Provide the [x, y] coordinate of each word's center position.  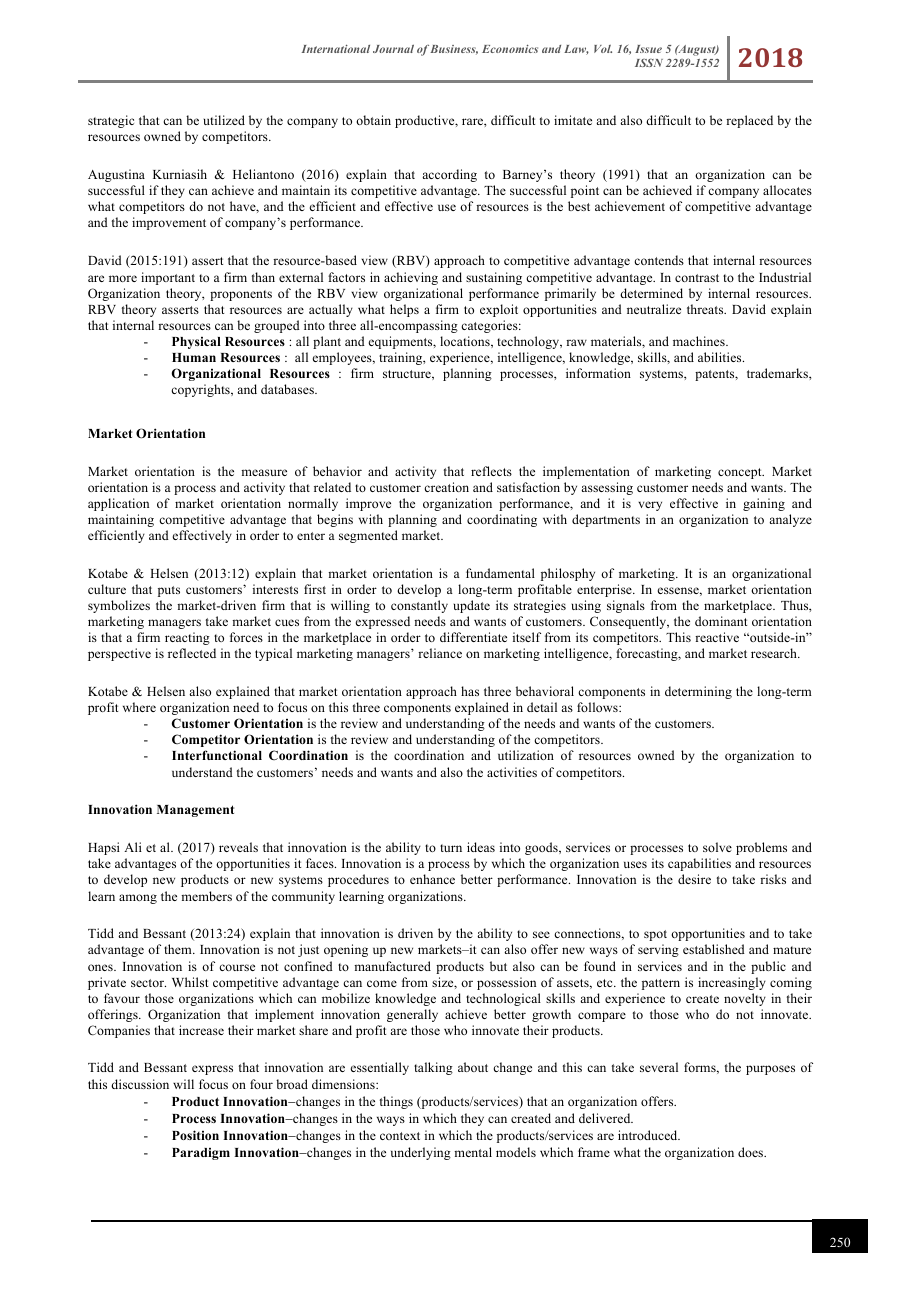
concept [741, 473]
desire [694, 879]
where [139, 707]
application [118, 504]
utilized [224, 120]
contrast [697, 278]
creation [446, 487]
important [168, 278]
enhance [432, 879]
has [470, 691]
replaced [749, 121]
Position [195, 1135]
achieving [411, 278]
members [206, 896]
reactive [717, 637]
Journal [393, 49]
